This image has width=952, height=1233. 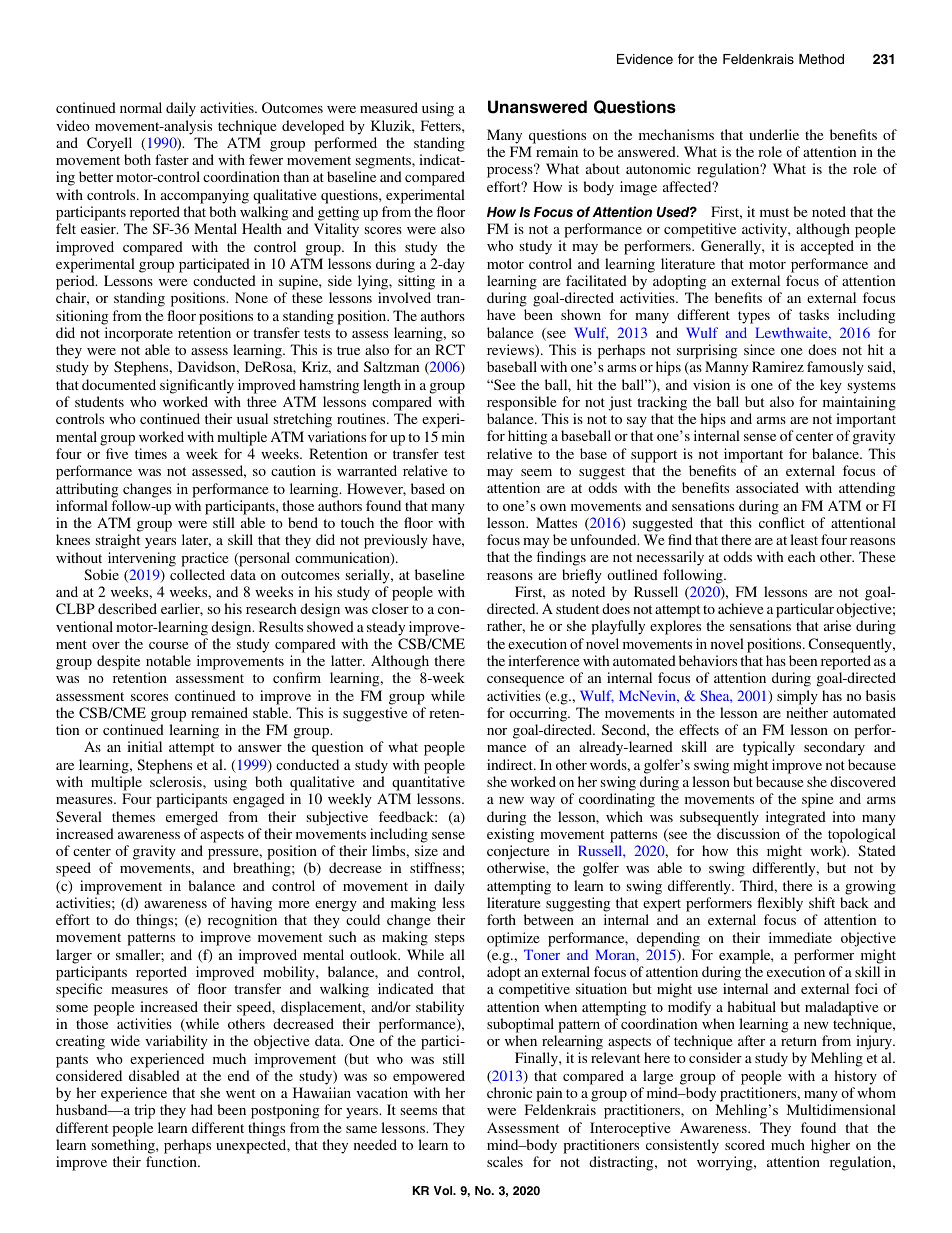 What do you see at coordinates (141, 107) in the image?
I see `normal` at bounding box center [141, 107].
